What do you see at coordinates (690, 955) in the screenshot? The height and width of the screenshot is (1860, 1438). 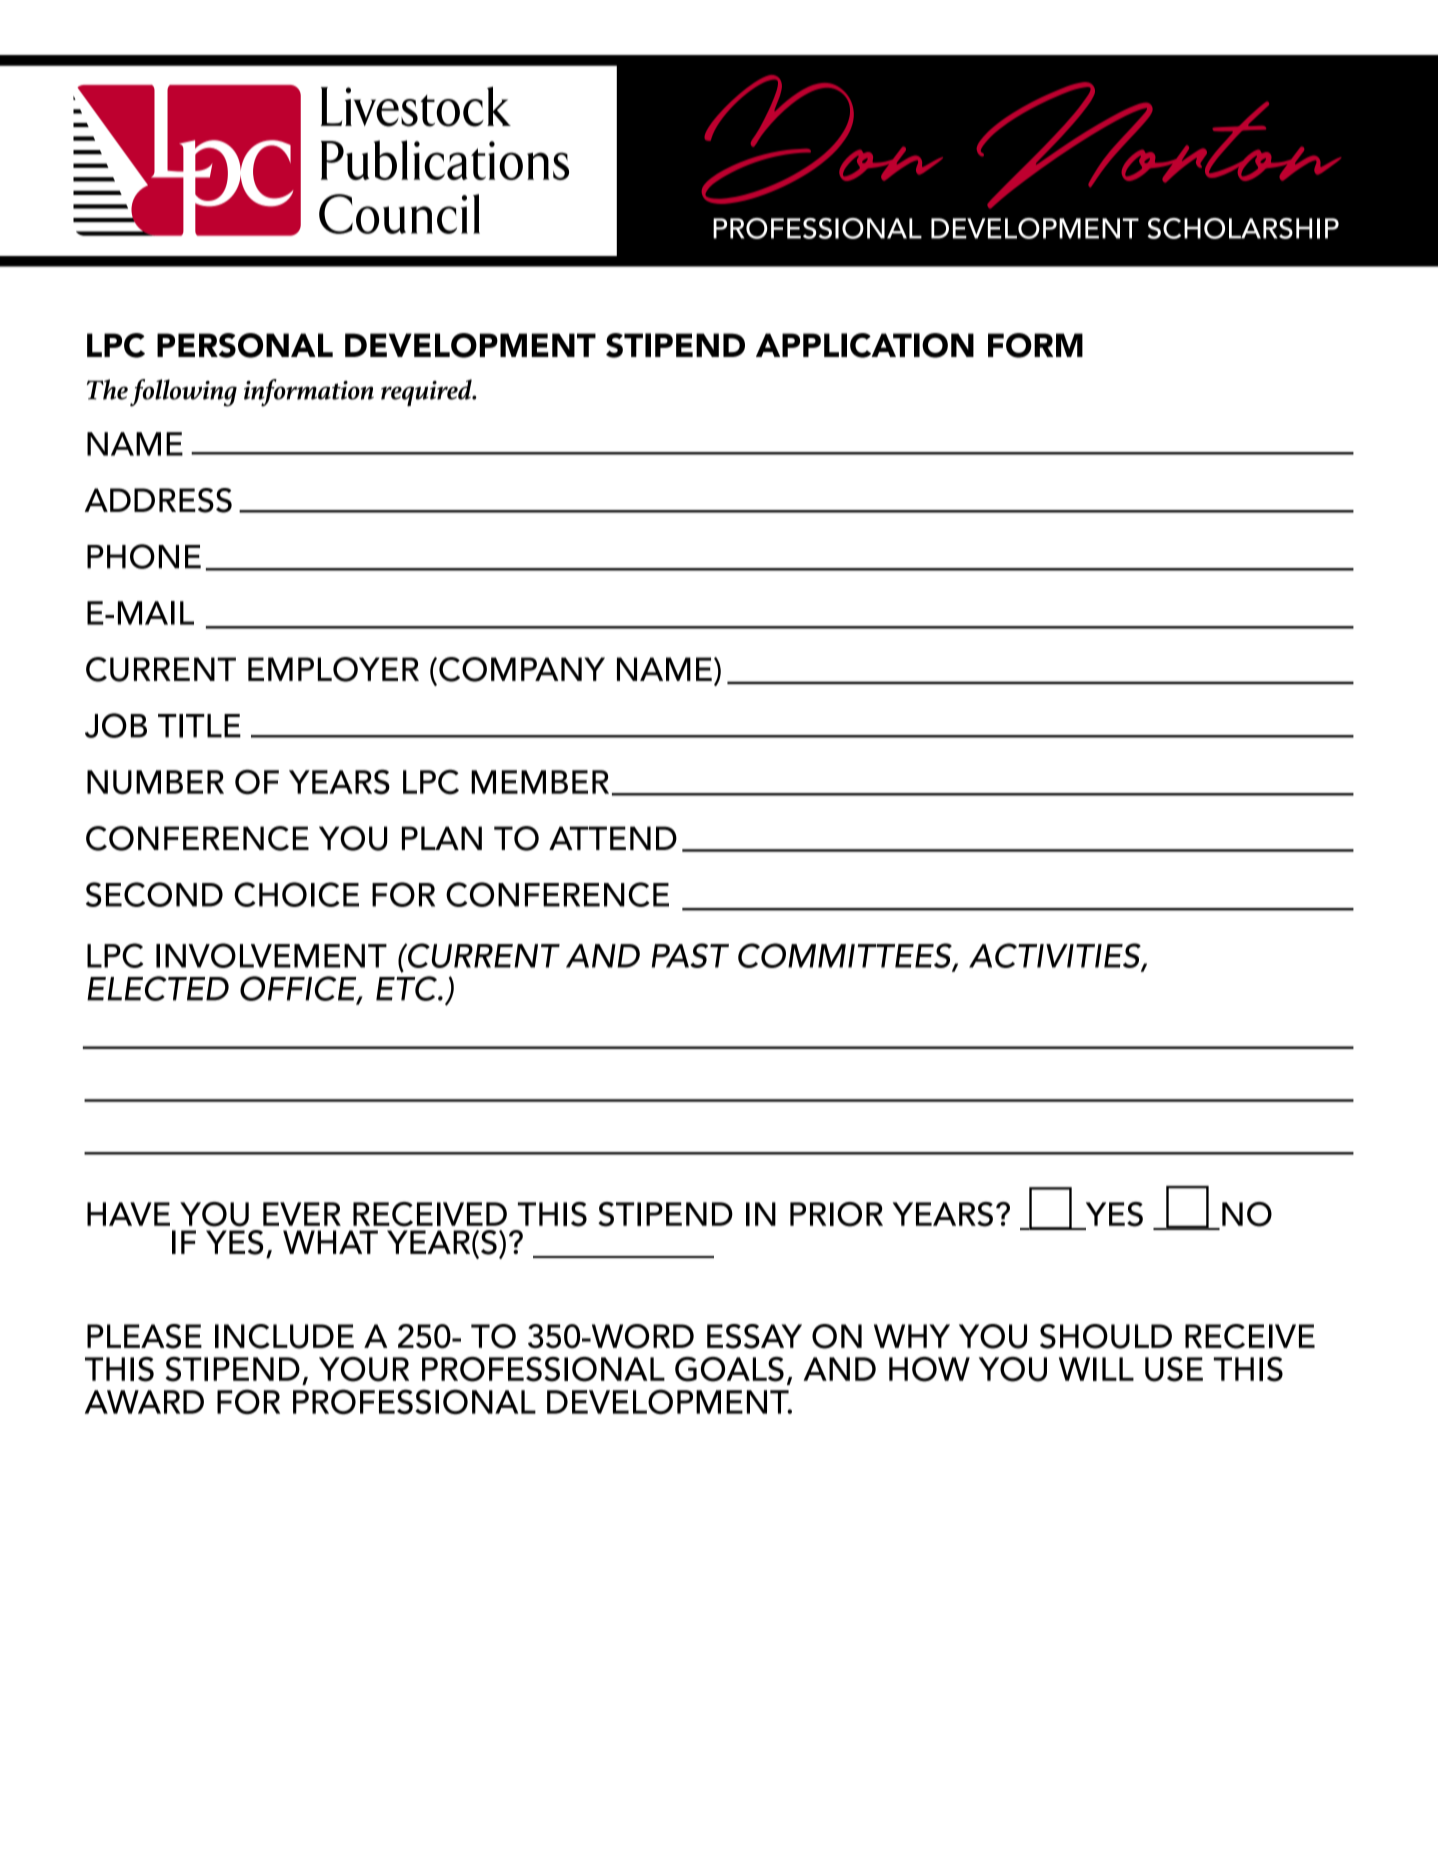 I see `PAST` at bounding box center [690, 955].
